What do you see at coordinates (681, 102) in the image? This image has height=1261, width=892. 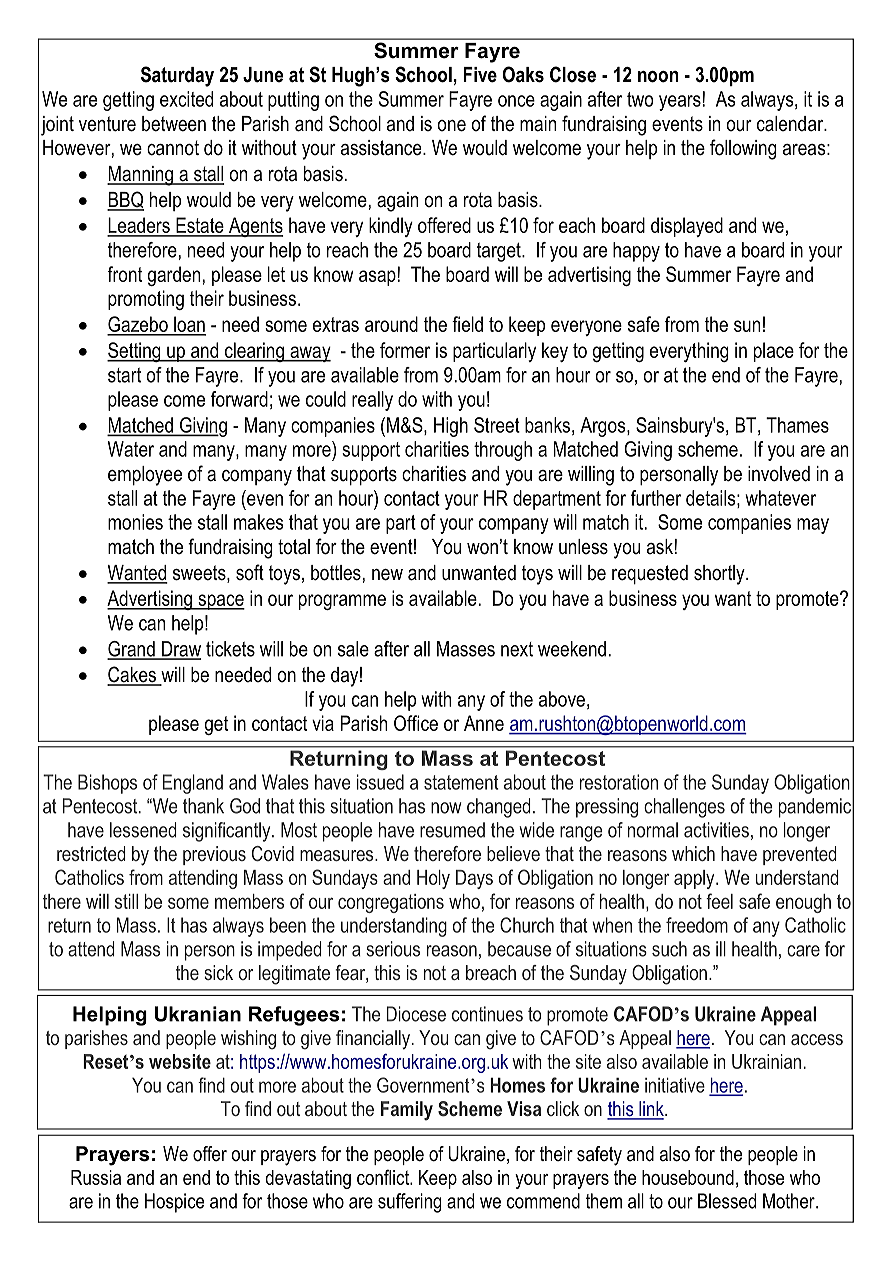 I see `years` at bounding box center [681, 102].
